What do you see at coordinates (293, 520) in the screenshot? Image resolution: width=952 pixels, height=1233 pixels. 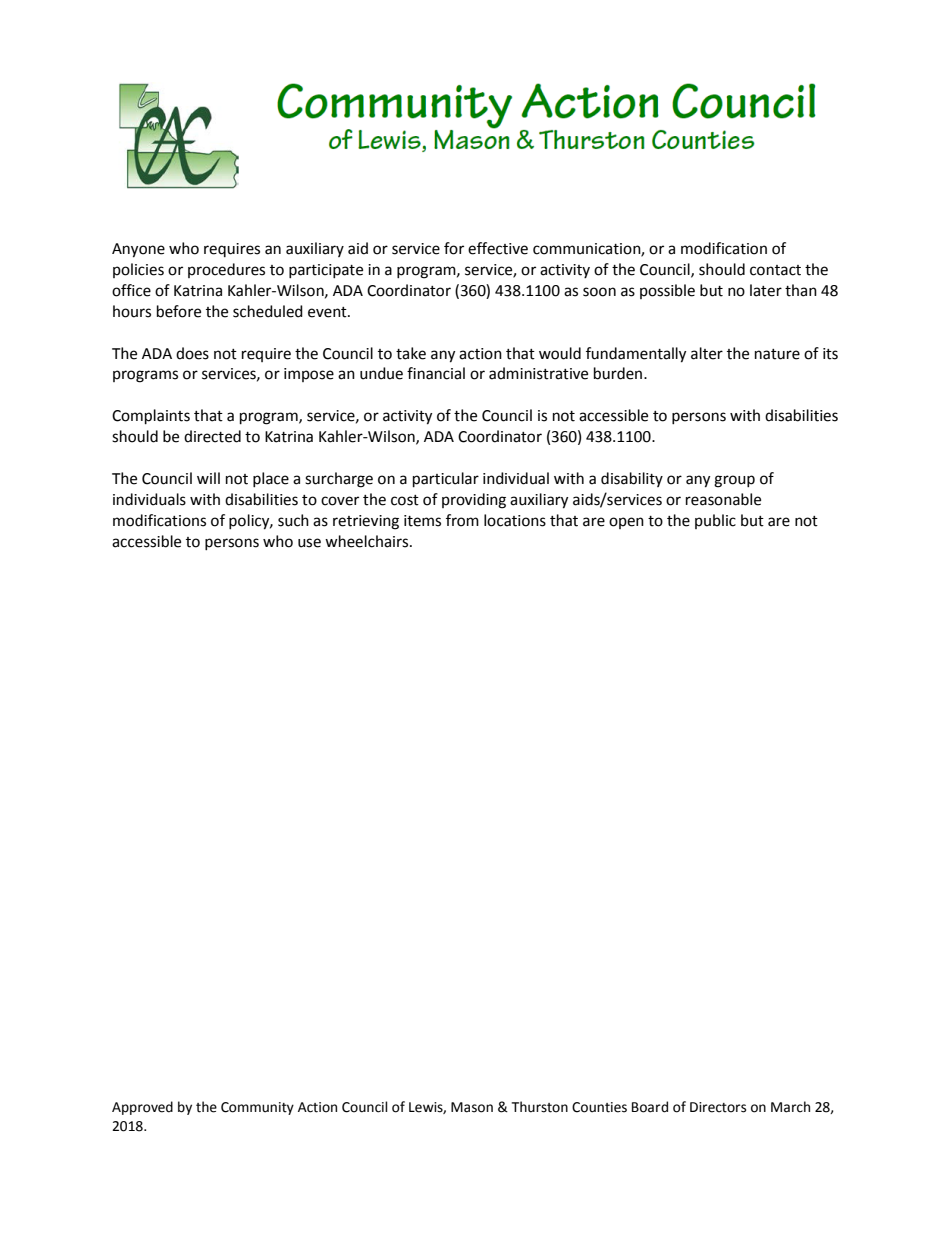 I see `such` at bounding box center [293, 520].
